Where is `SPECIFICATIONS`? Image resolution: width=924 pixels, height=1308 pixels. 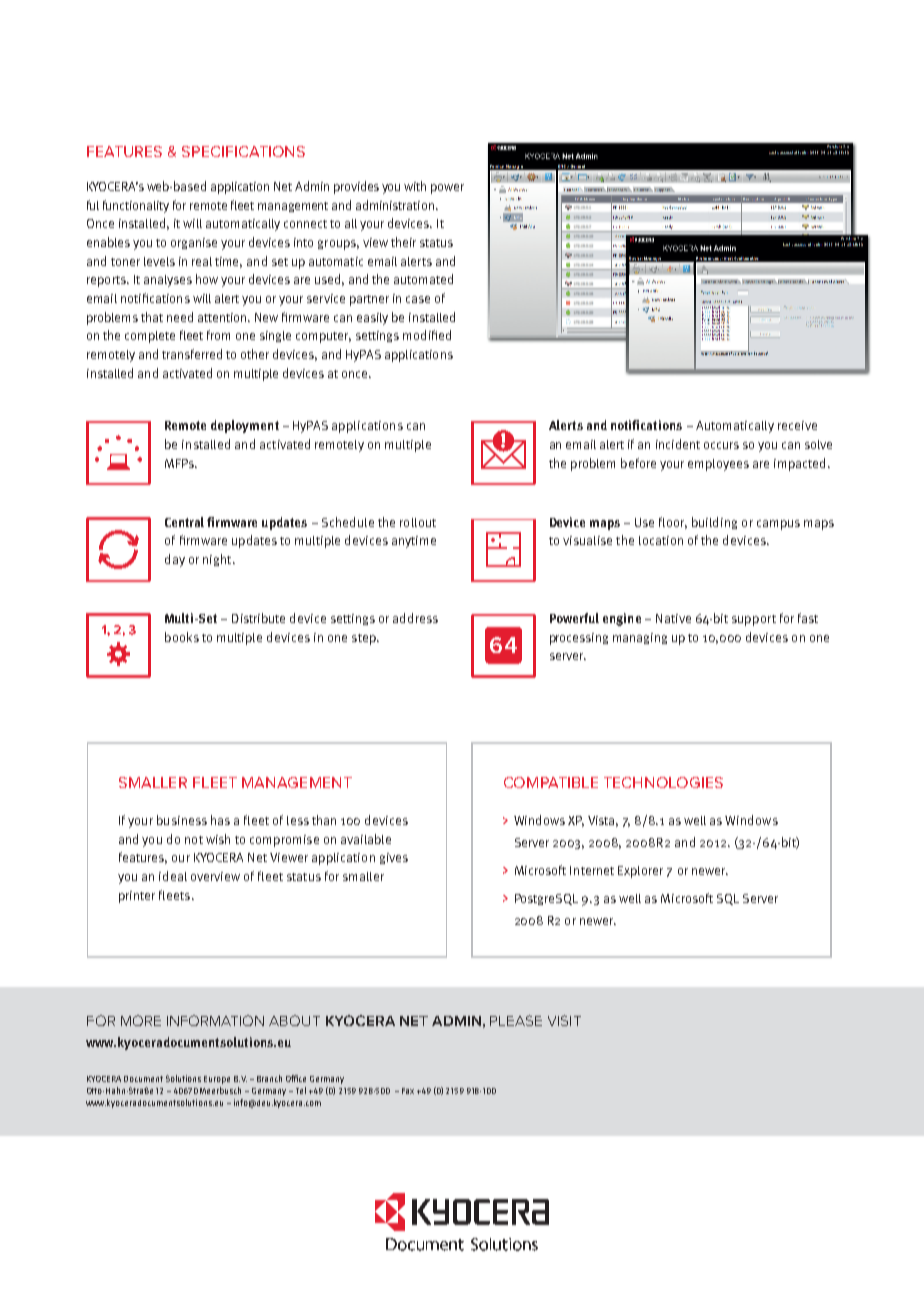 SPECIFICATIONS is located at coordinates (243, 151).
